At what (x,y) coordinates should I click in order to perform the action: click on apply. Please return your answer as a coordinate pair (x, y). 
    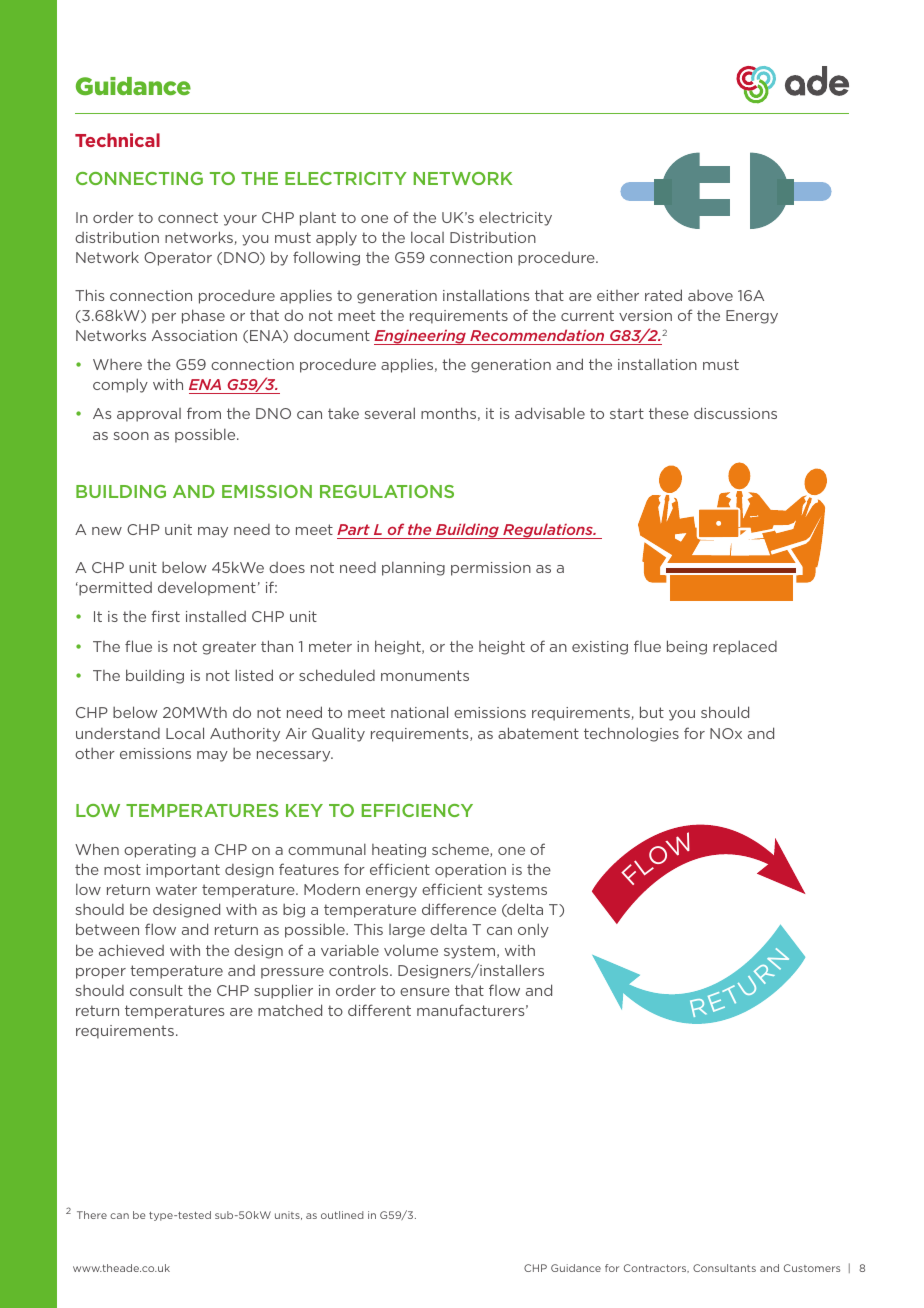
    Looking at the image, I should click on (336, 238).
